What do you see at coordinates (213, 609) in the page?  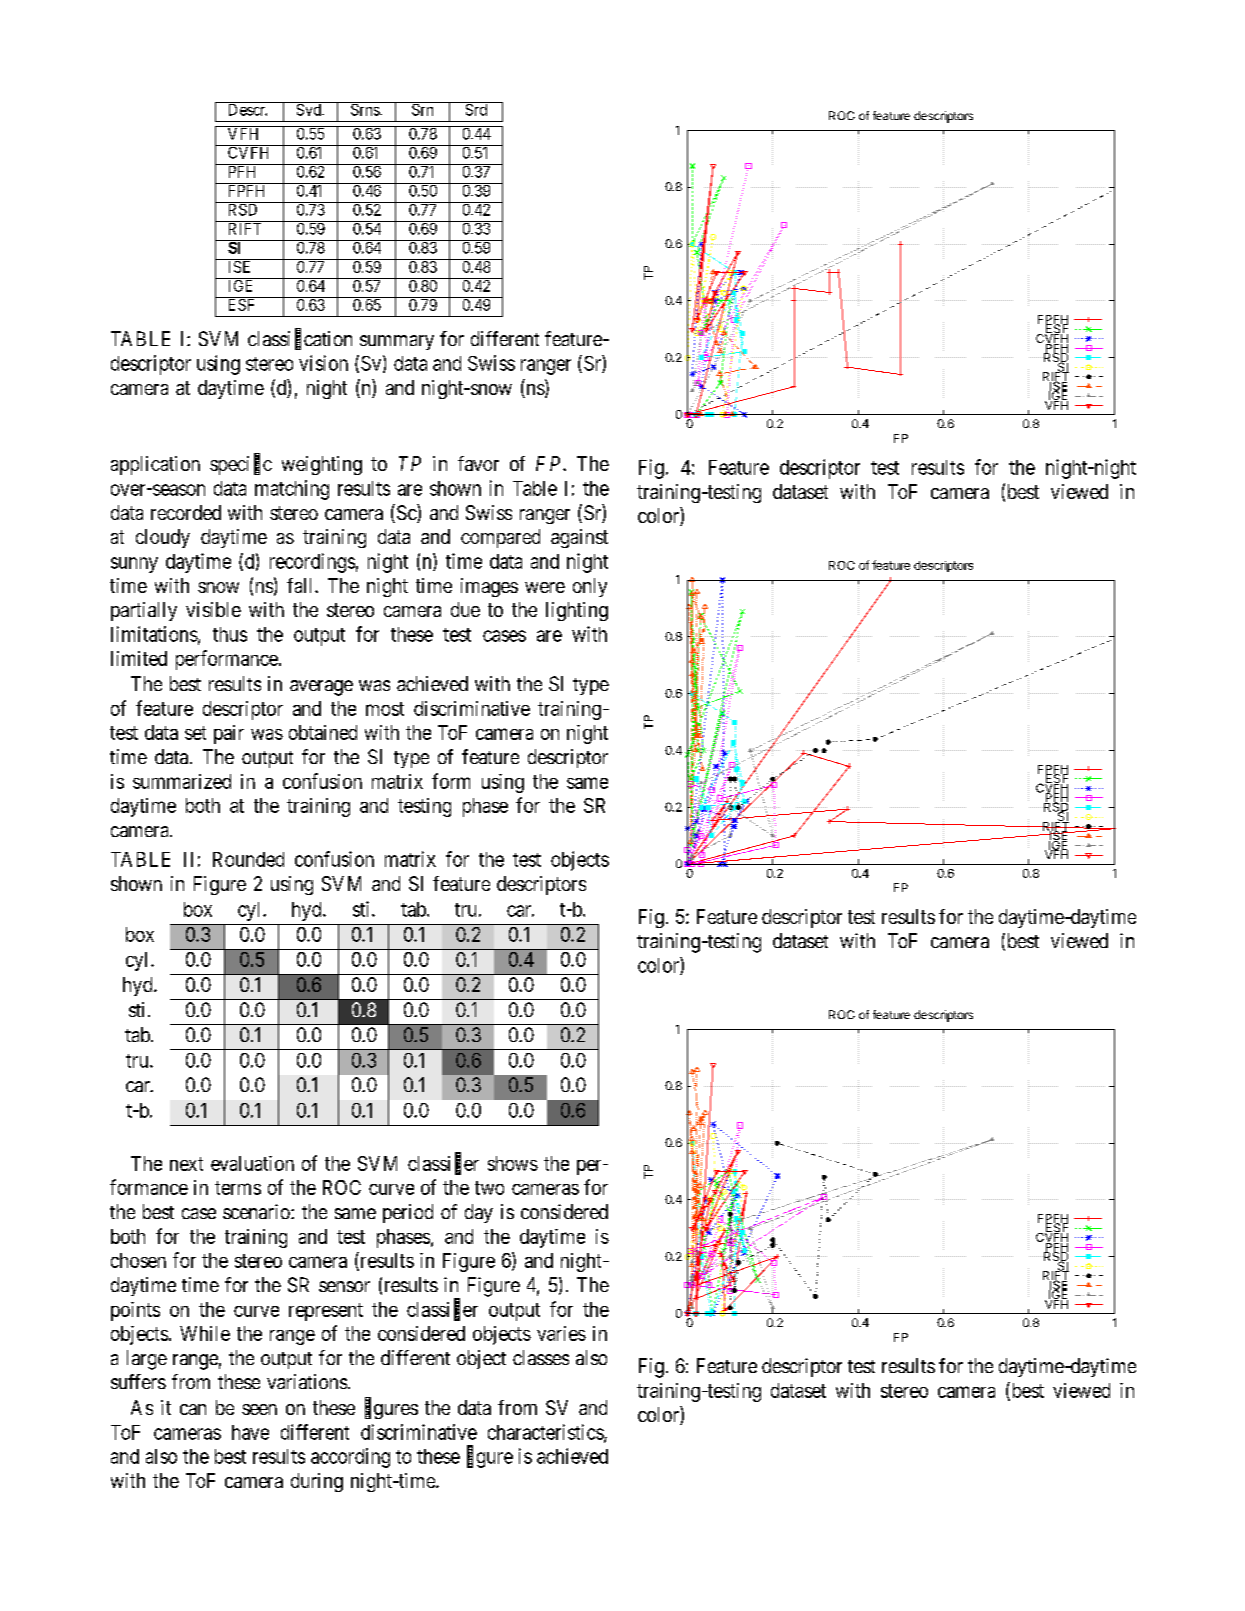 I see `visible` at bounding box center [213, 609].
